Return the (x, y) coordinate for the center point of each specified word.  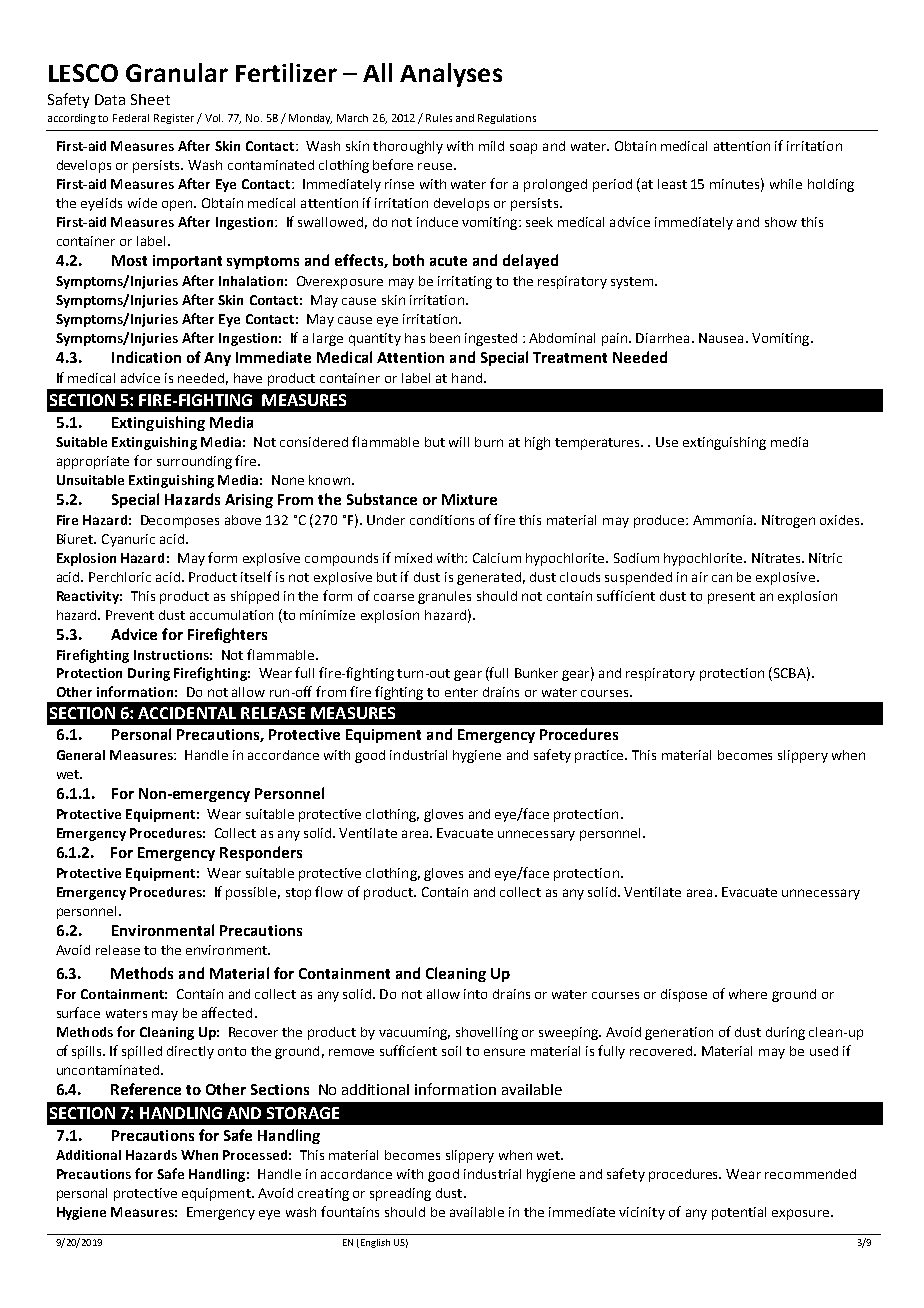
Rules (439, 118)
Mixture (469, 499)
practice (601, 756)
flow (329, 891)
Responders (261, 853)
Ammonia (724, 520)
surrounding (194, 462)
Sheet (150, 99)
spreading (400, 1194)
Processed (255, 1155)
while (786, 184)
